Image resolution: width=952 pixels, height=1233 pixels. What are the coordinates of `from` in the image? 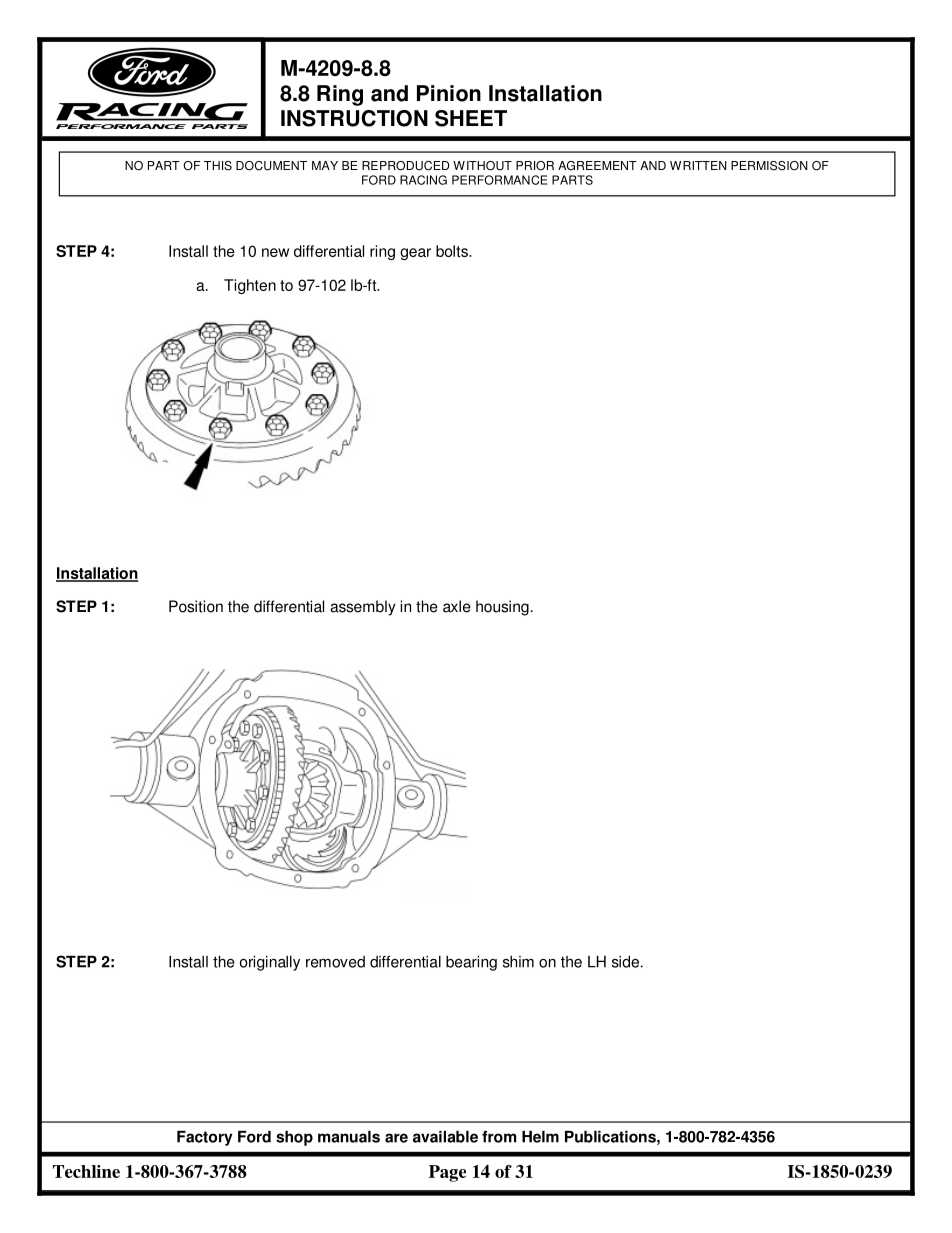 It's located at (499, 1137).
